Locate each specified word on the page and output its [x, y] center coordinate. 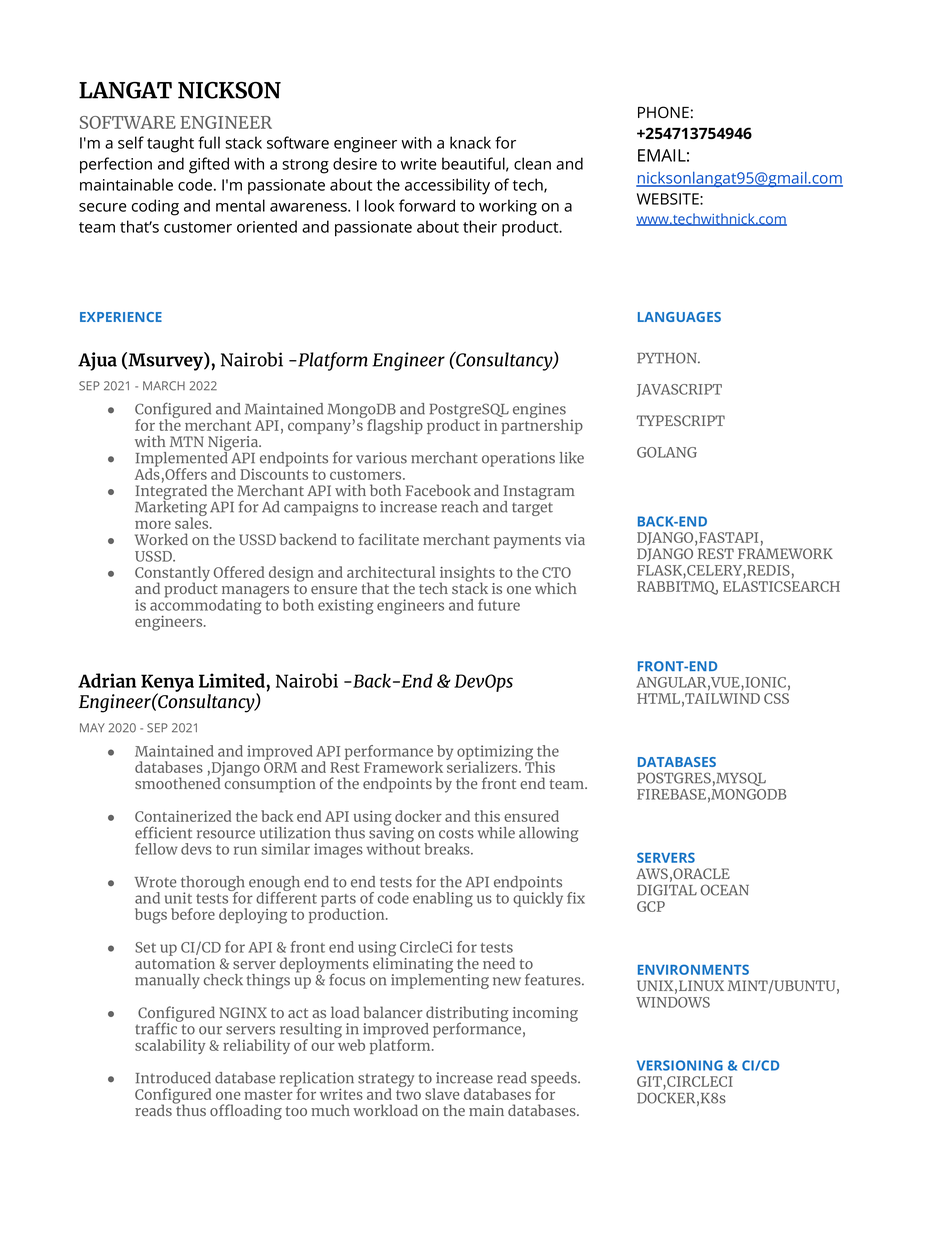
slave [442, 1094]
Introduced [173, 1078]
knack [470, 142]
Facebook [438, 490]
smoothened [179, 782]
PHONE [663, 112]
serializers [483, 766]
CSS [776, 698]
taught [170, 144]
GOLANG [667, 452]
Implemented [183, 459]
